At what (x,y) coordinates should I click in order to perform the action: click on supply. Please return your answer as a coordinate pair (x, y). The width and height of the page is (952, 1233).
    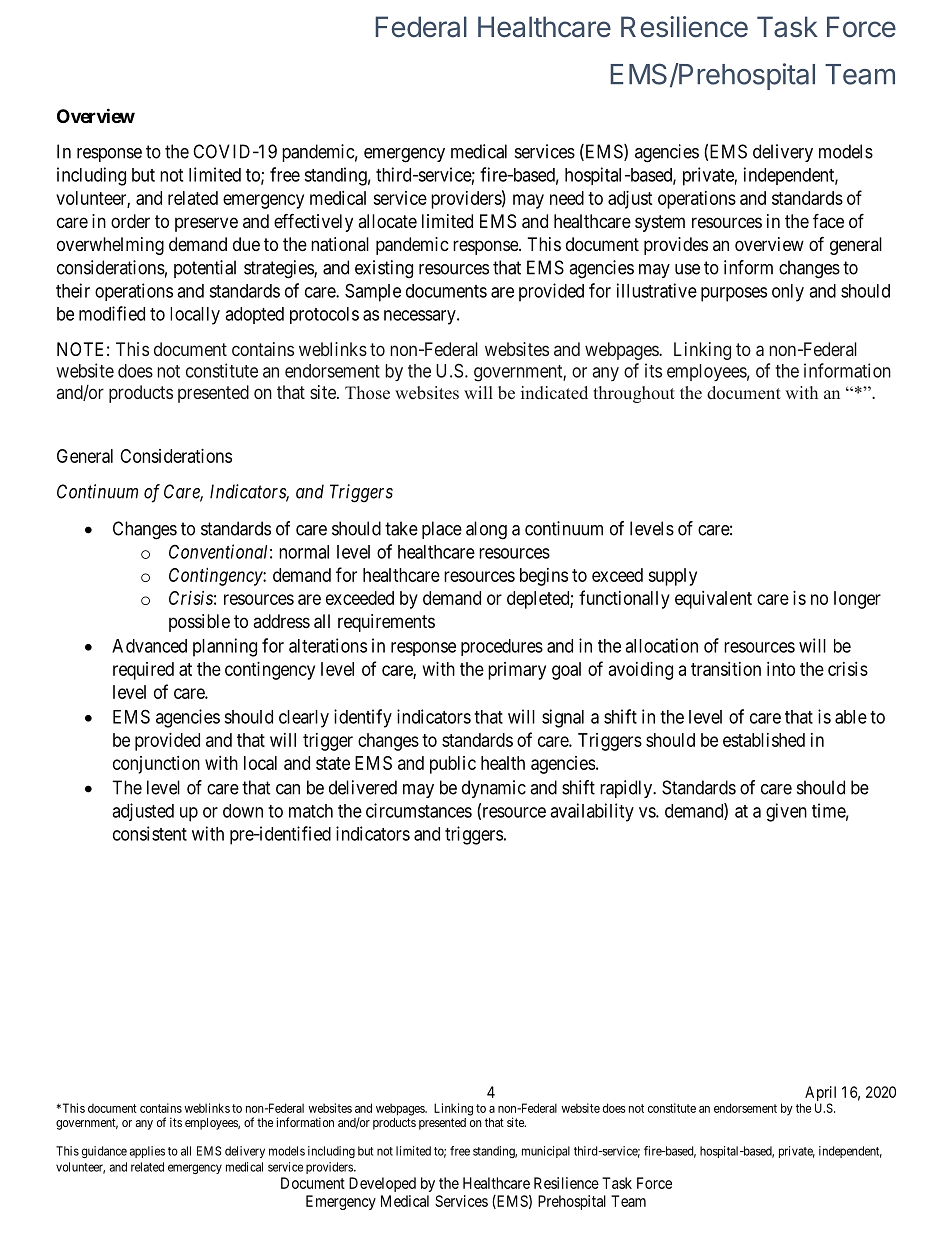
    Looking at the image, I should click on (672, 577).
